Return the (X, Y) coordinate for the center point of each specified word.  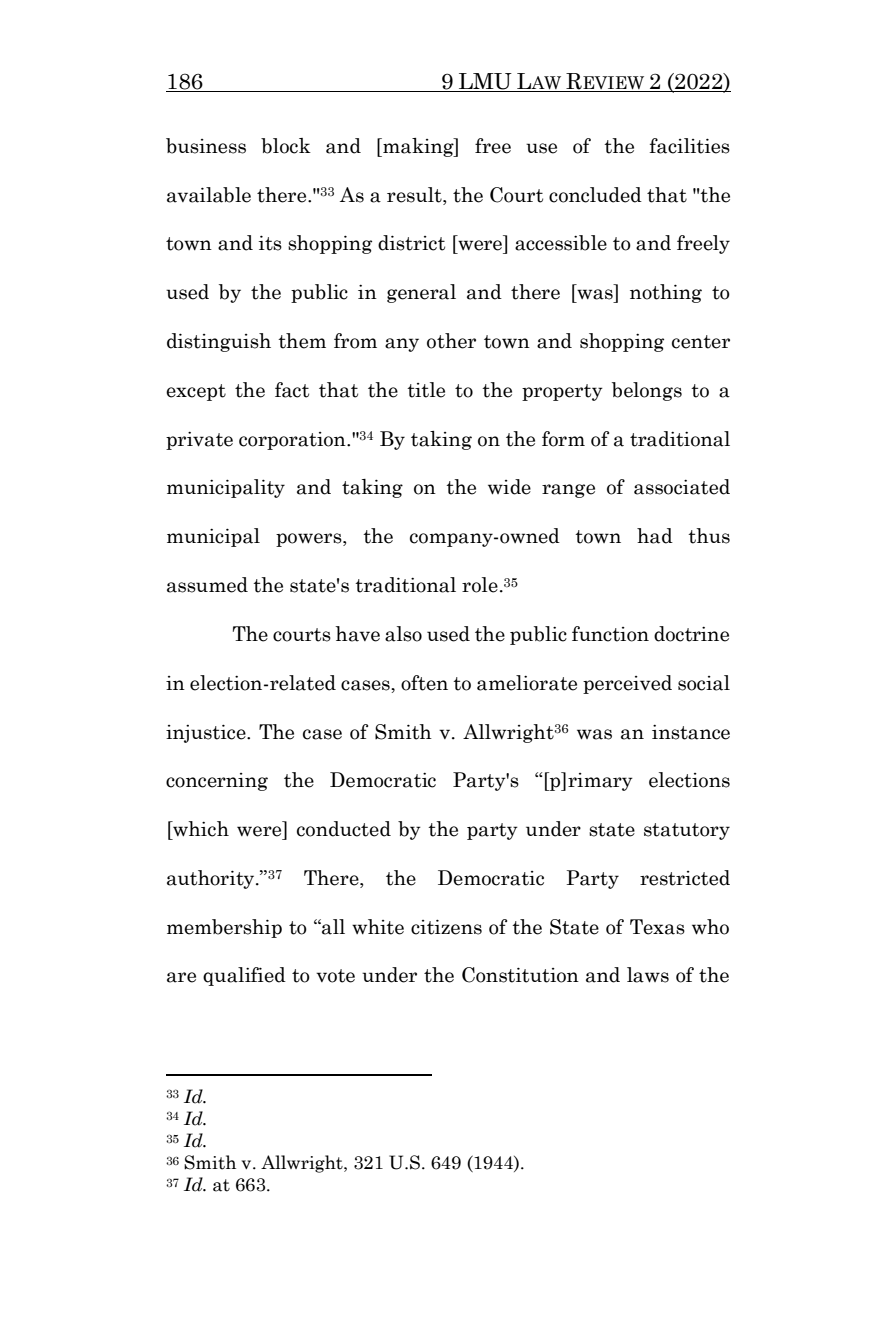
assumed (207, 585)
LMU (485, 81)
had (655, 536)
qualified (244, 976)
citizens (446, 927)
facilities (690, 146)
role (480, 585)
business (206, 146)
